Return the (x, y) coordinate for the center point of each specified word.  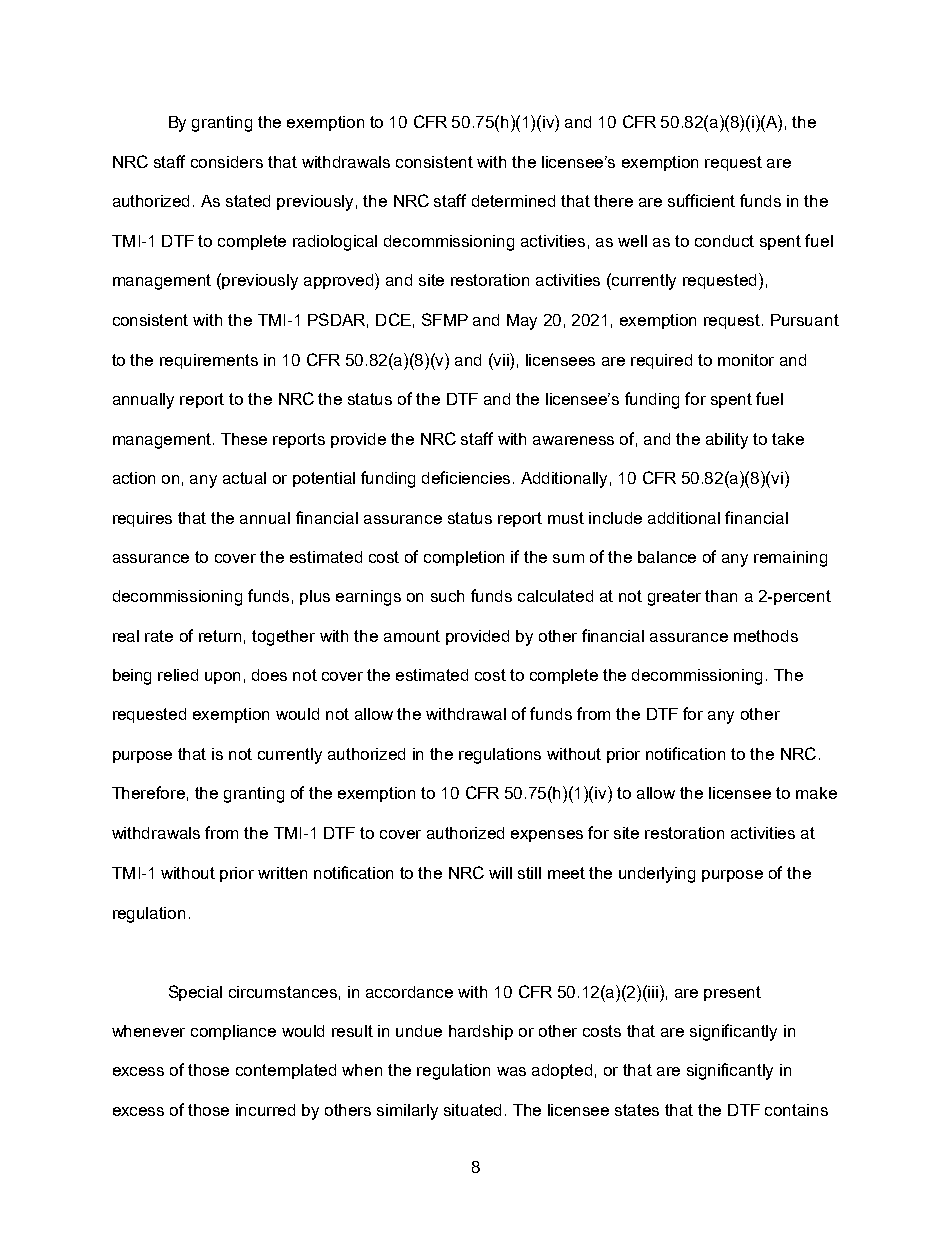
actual (244, 478)
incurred (265, 1110)
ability (727, 441)
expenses (547, 836)
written (282, 873)
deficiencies (468, 477)
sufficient (701, 200)
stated (248, 201)
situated (472, 1110)
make (816, 793)
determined (513, 201)
